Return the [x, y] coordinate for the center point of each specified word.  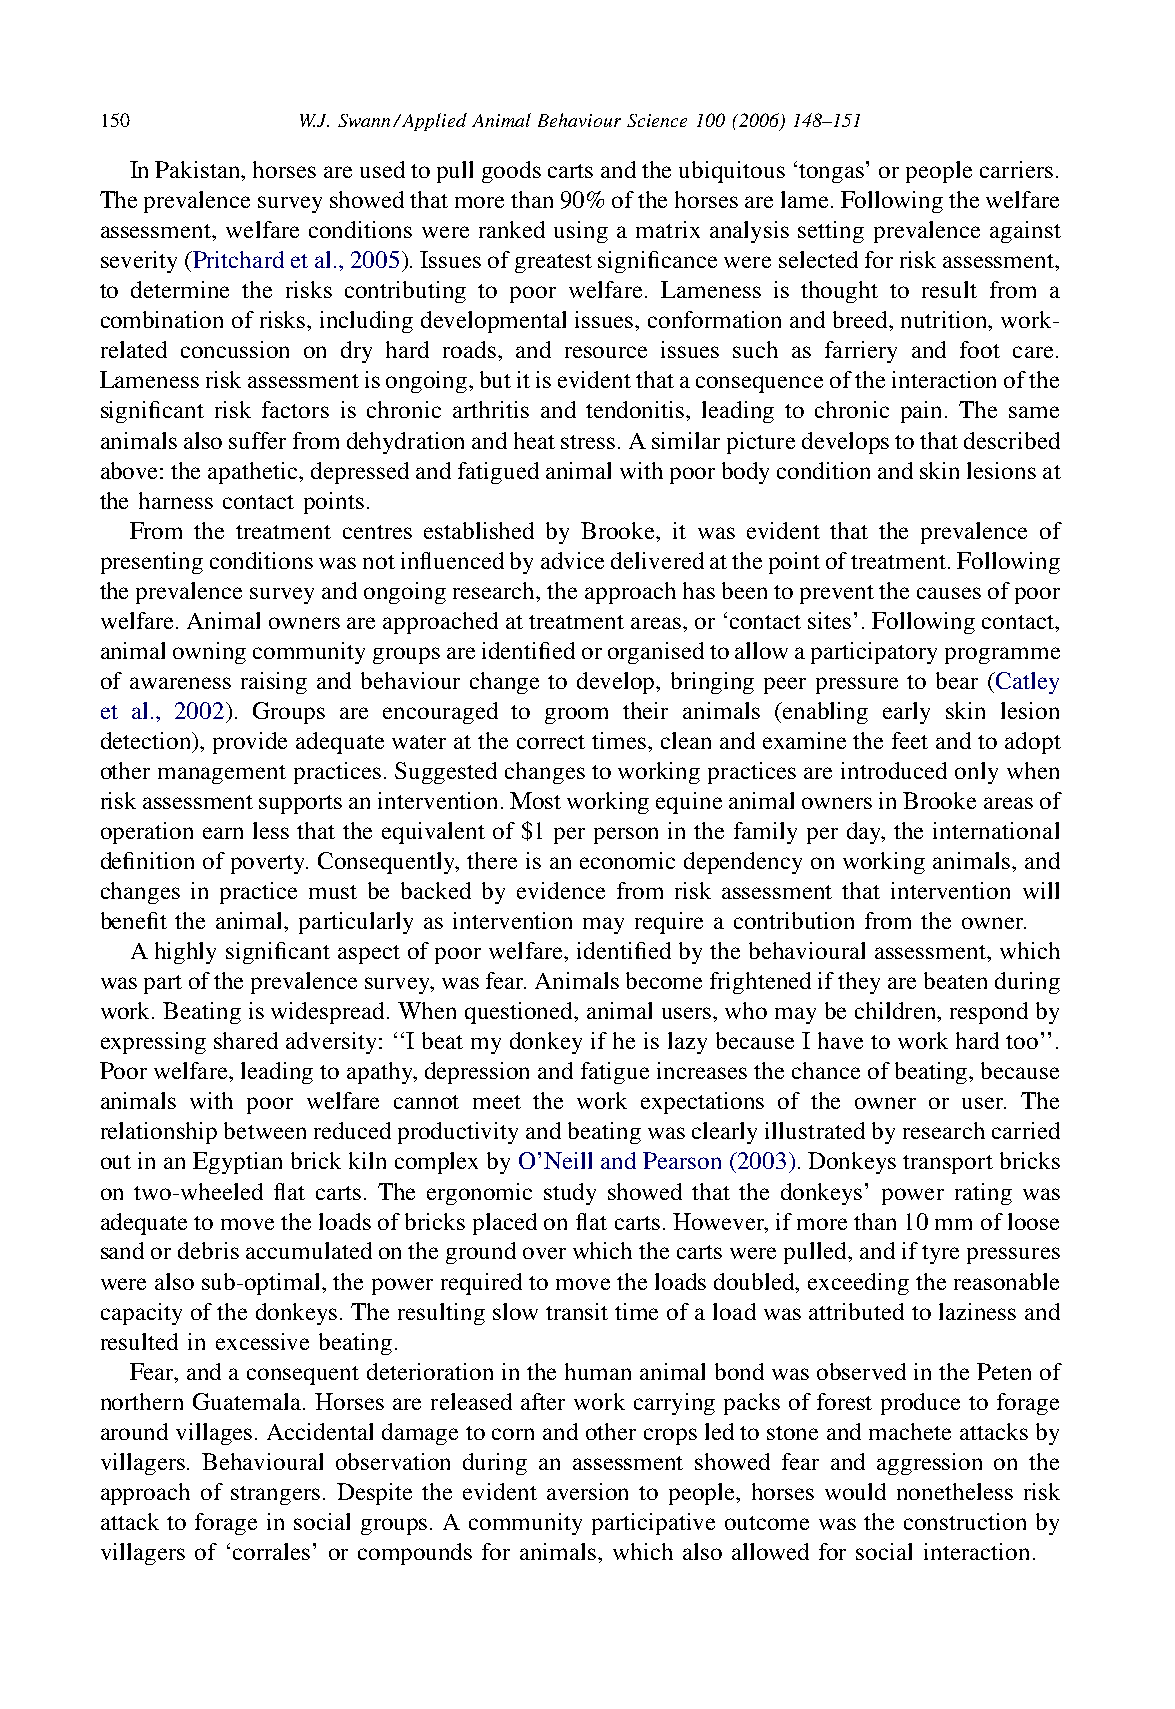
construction [965, 1521]
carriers [1016, 169]
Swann [366, 120]
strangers [275, 1495]
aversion [587, 1491]
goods [511, 172]
